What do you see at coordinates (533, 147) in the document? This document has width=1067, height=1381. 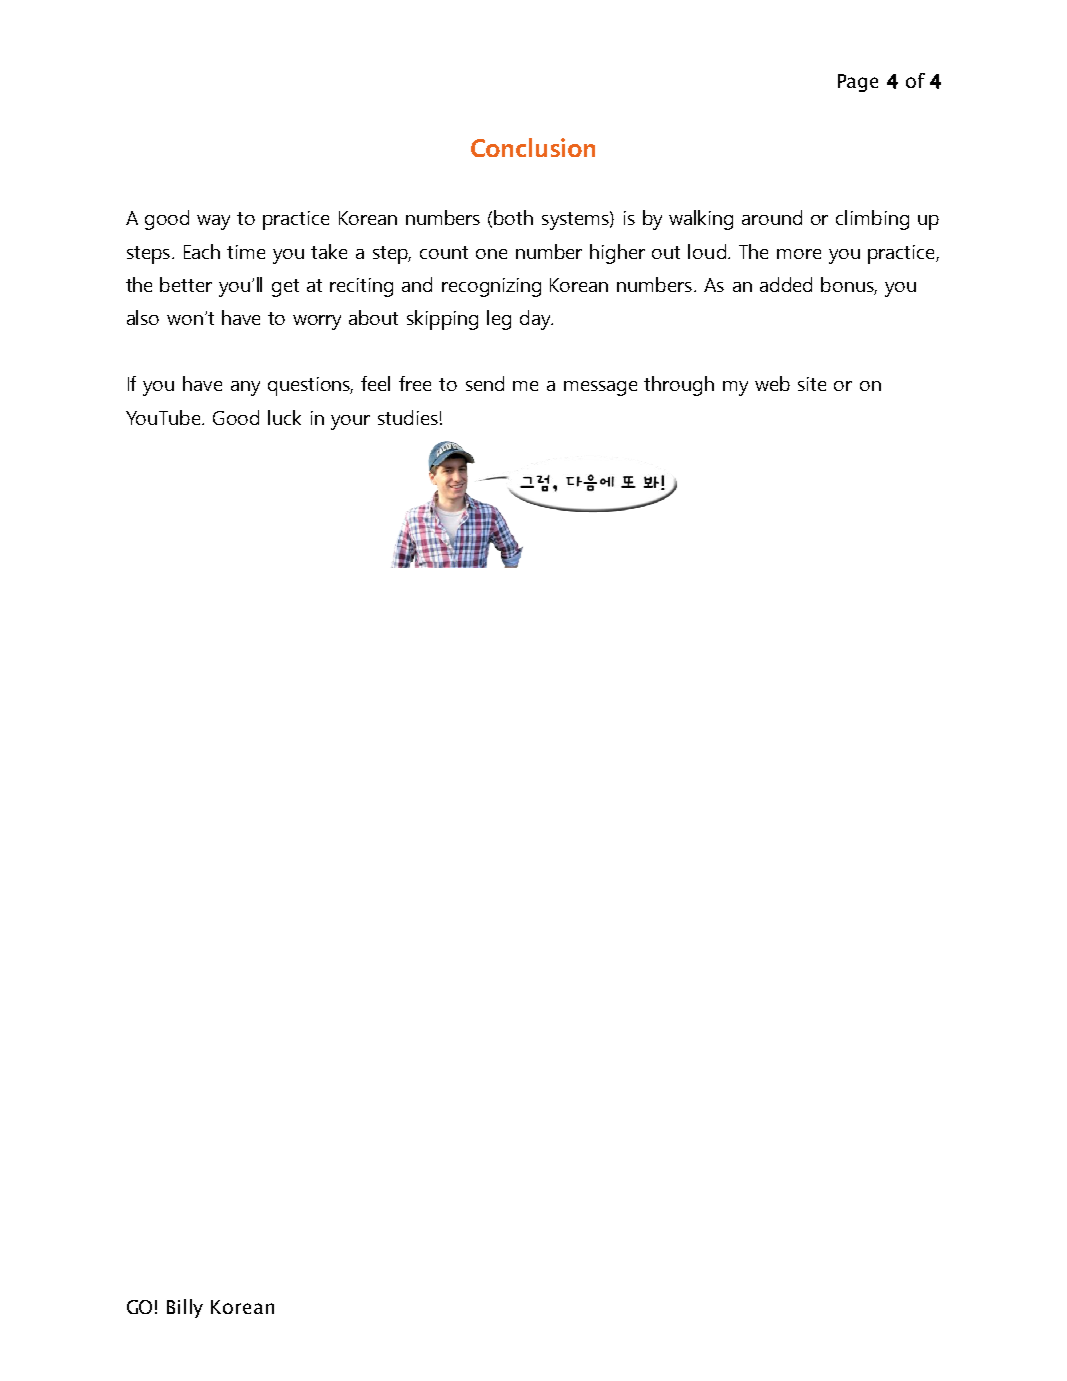 I see `Conclusion` at bounding box center [533, 147].
